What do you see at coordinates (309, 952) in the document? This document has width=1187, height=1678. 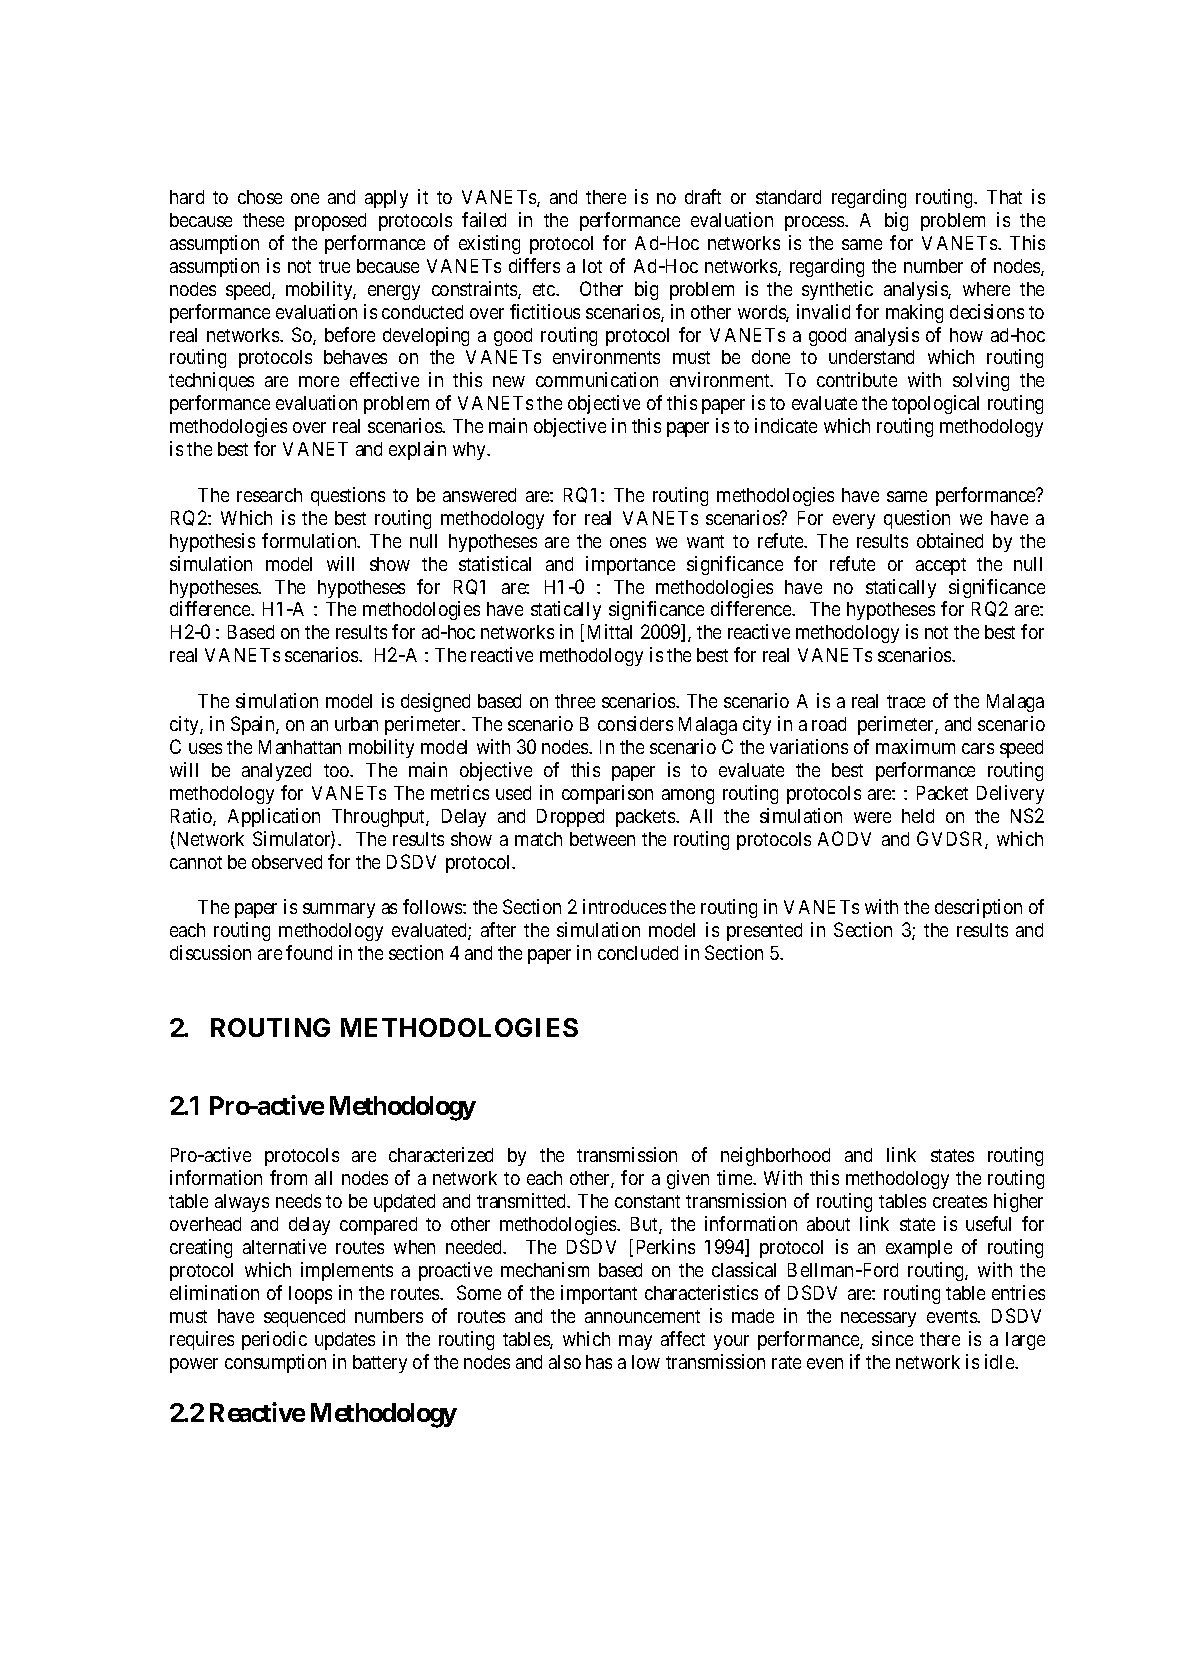 I see `found` at bounding box center [309, 952].
